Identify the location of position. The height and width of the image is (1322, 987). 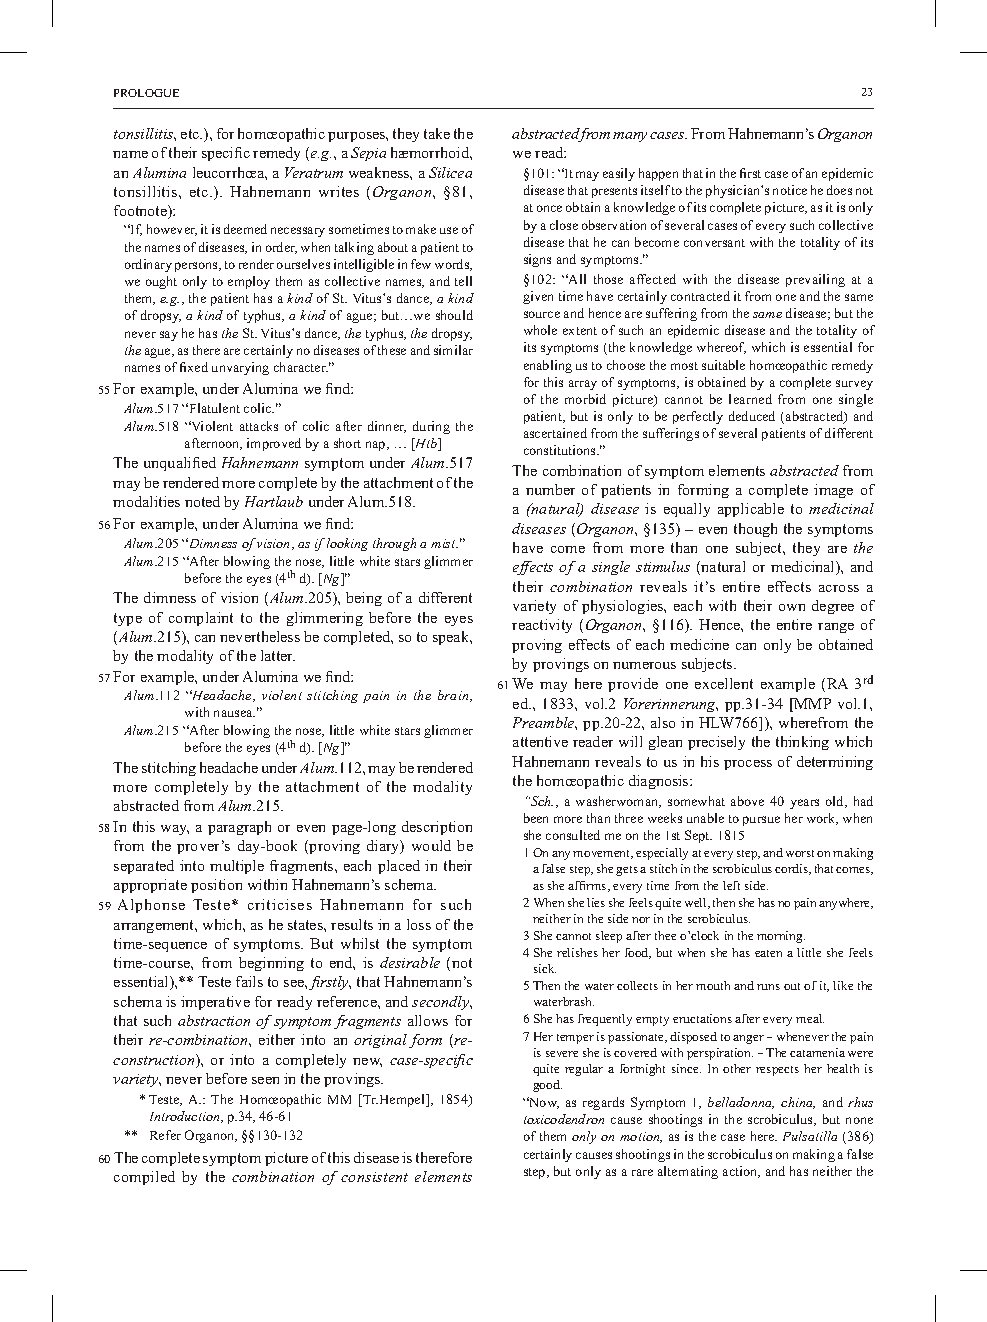
(216, 886).
